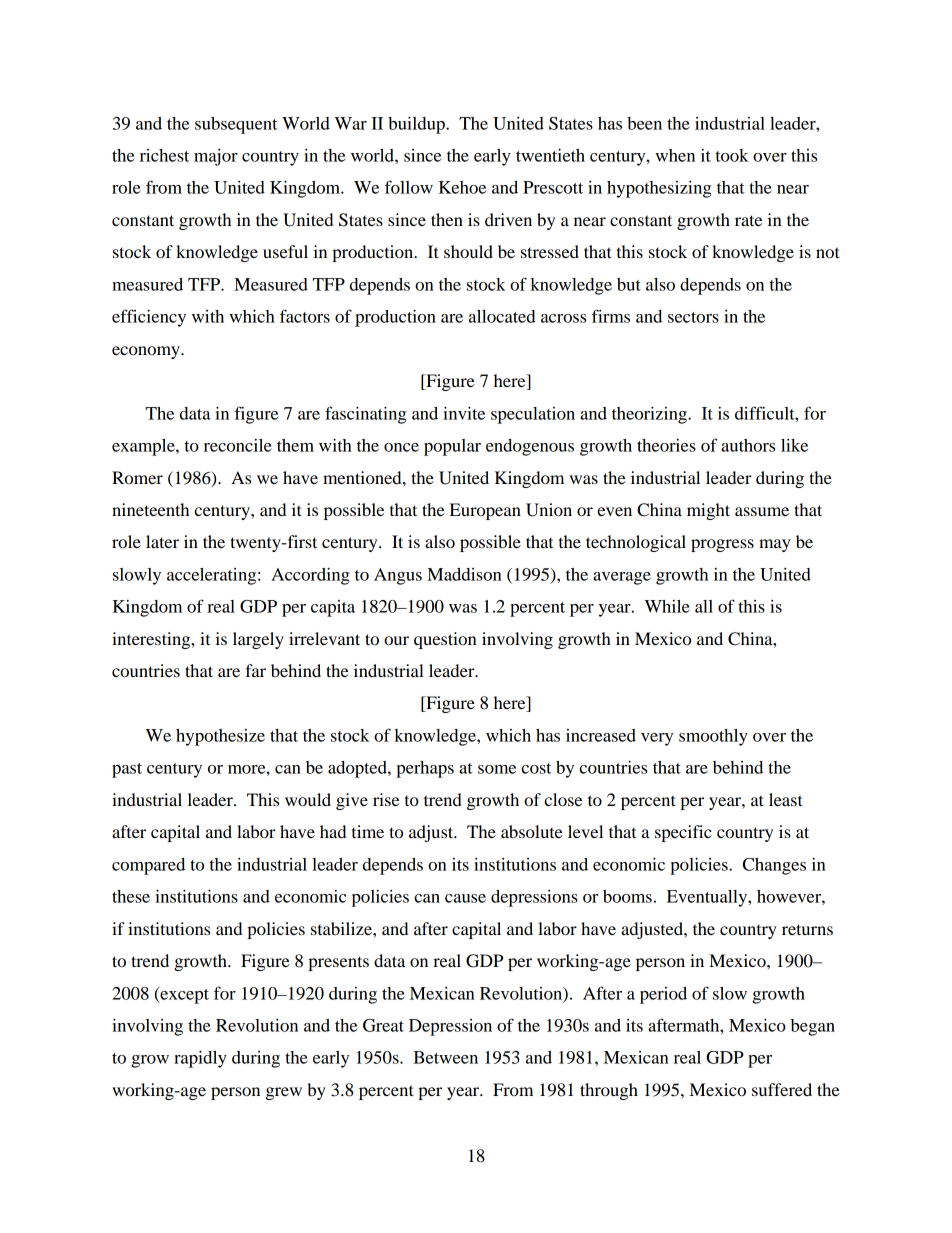 The image size is (952, 1233). I want to click on suffered, so click(782, 1089).
